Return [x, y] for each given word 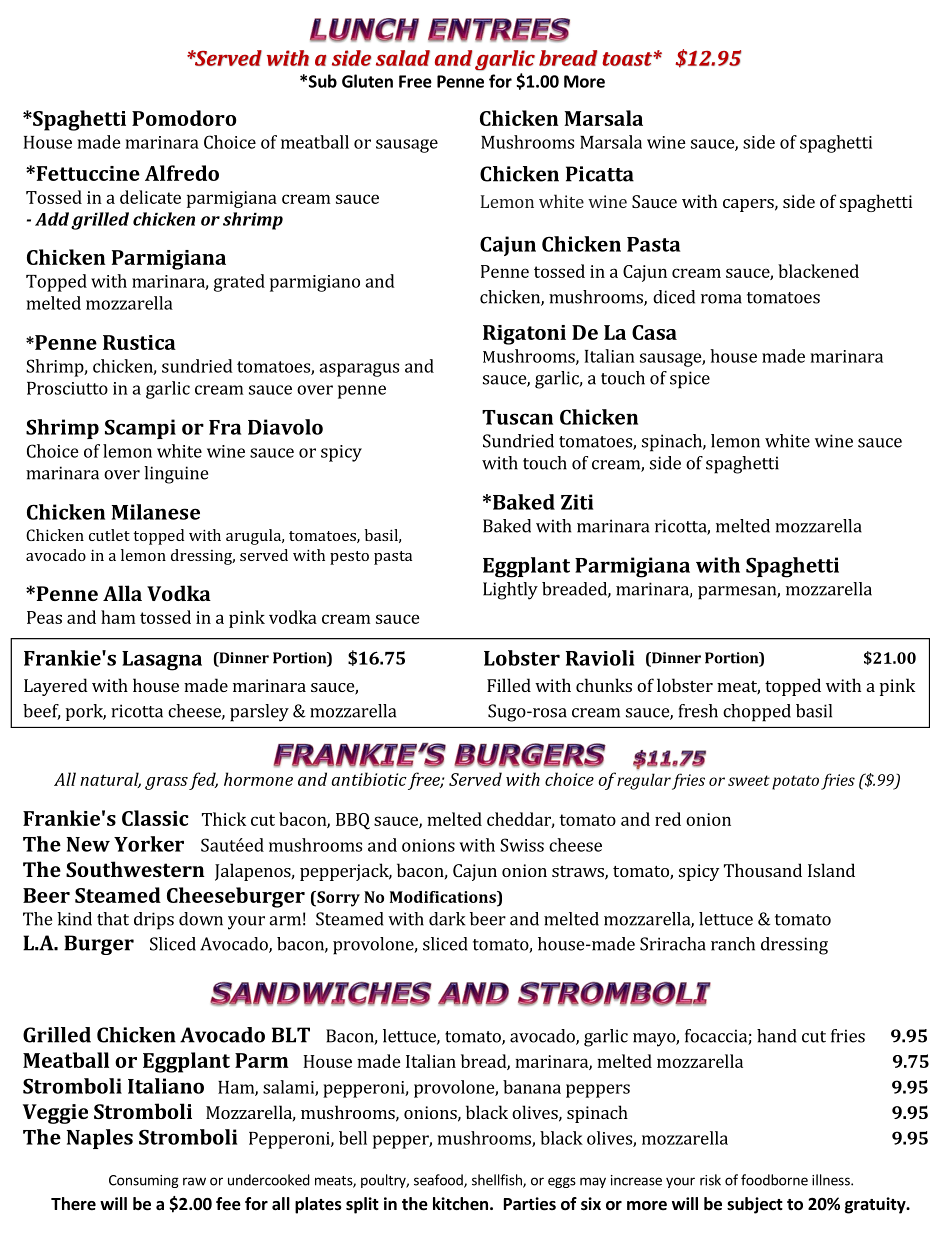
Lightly [510, 591]
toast [628, 59]
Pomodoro [184, 118]
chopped [757, 713]
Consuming [144, 1181]
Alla [122, 593]
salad [403, 58]
